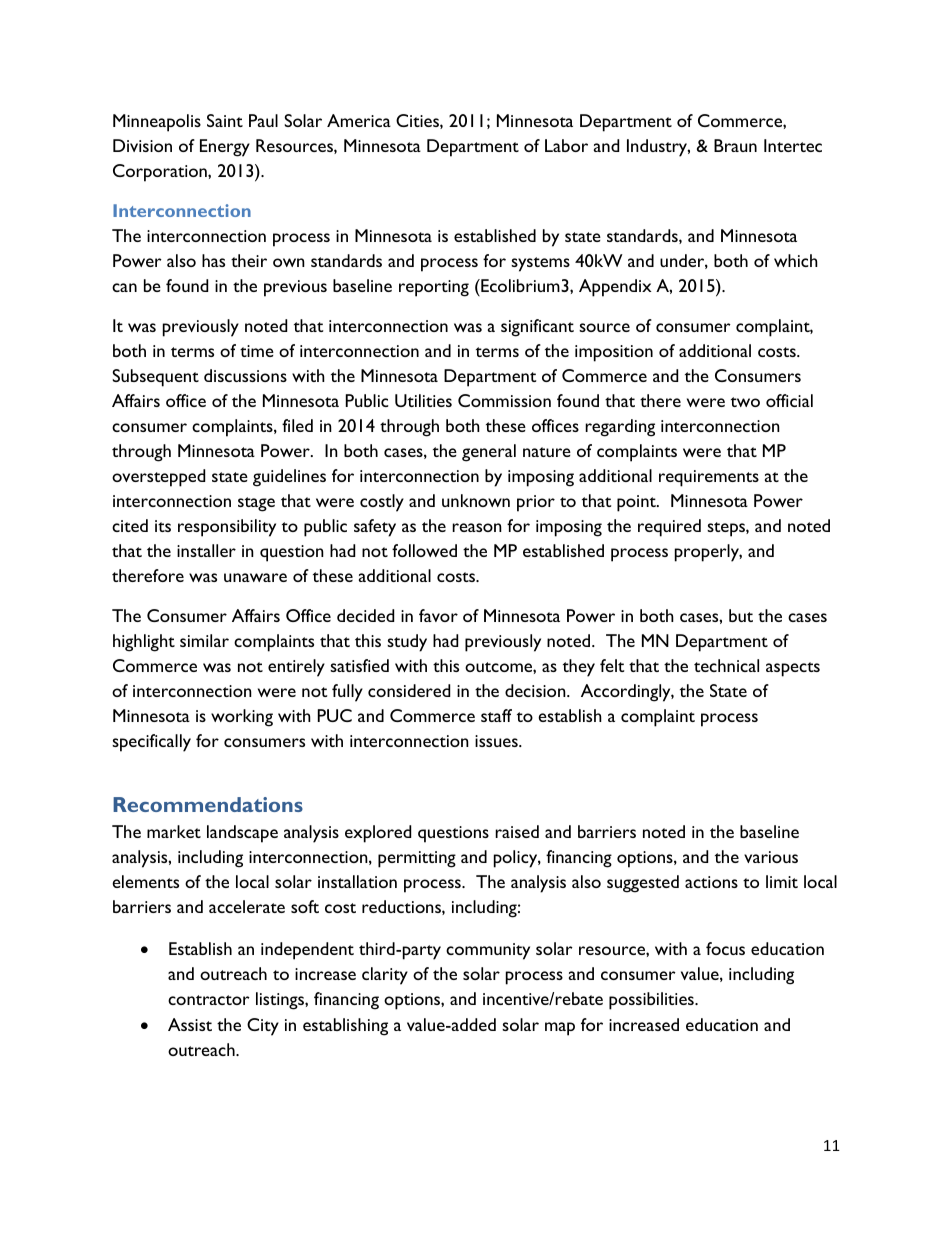 Image resolution: width=952 pixels, height=1233 pixels. Describe the element at coordinates (566, 145) in the page. I see `Labor` at that location.
